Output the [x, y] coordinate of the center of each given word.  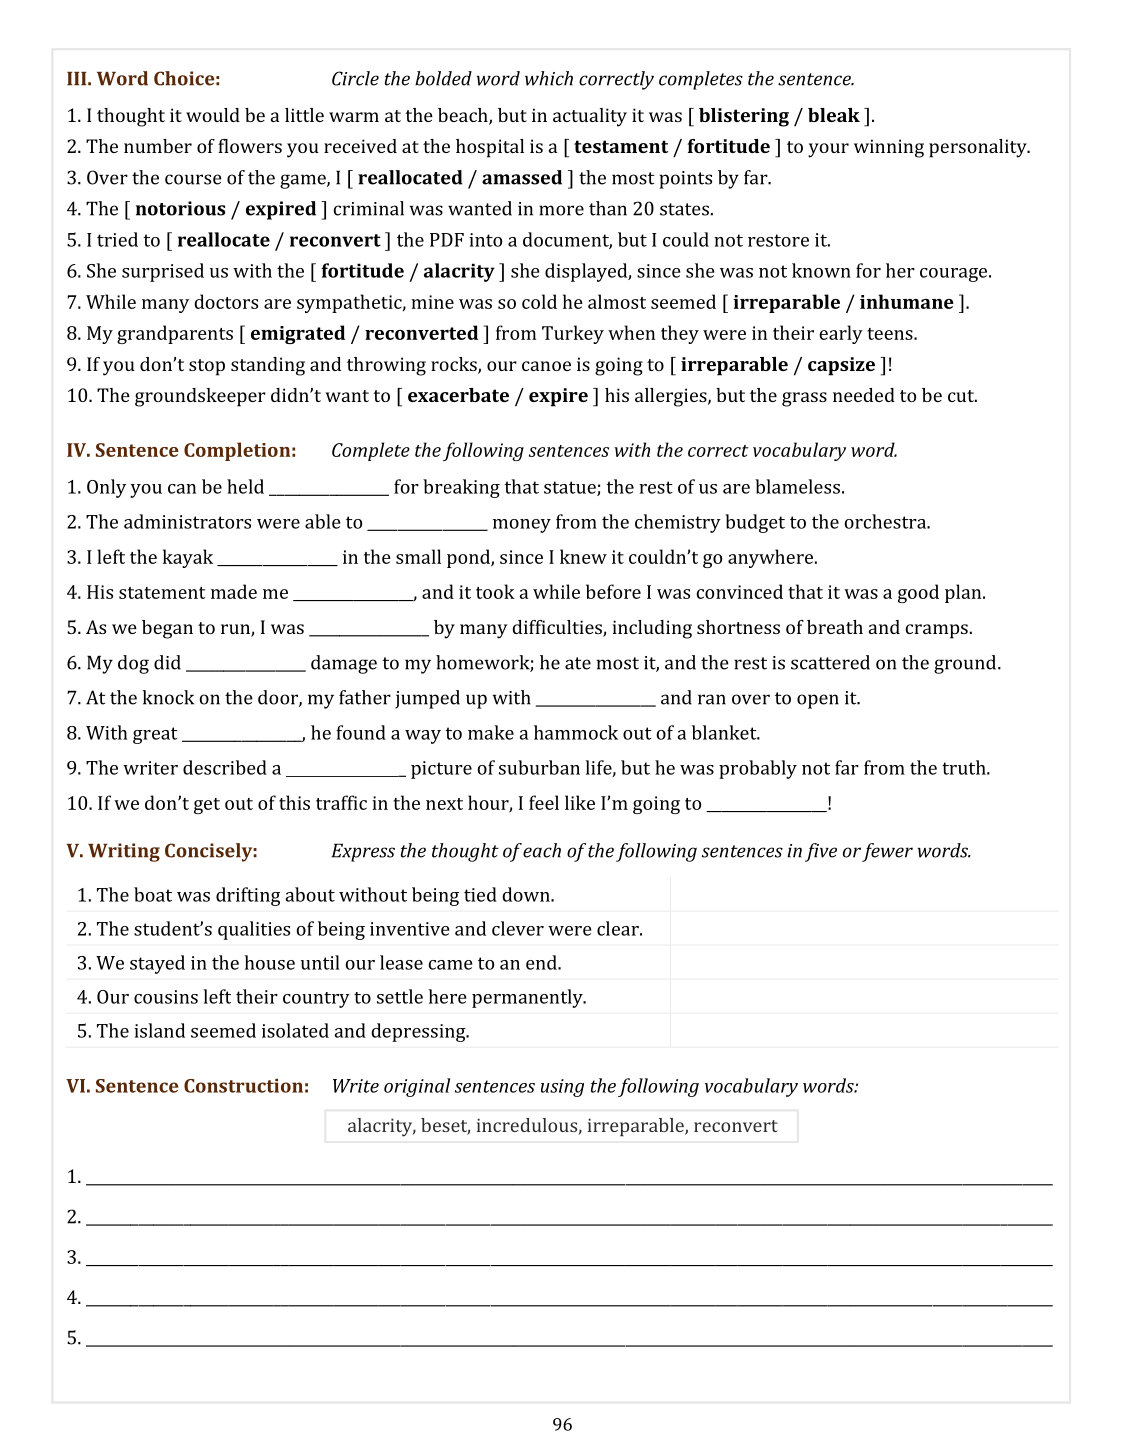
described [225, 767]
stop [207, 367]
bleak [834, 115]
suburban [539, 767]
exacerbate [458, 395]
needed [864, 395]
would [213, 115]
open [818, 701]
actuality [590, 117]
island [159, 1030]
